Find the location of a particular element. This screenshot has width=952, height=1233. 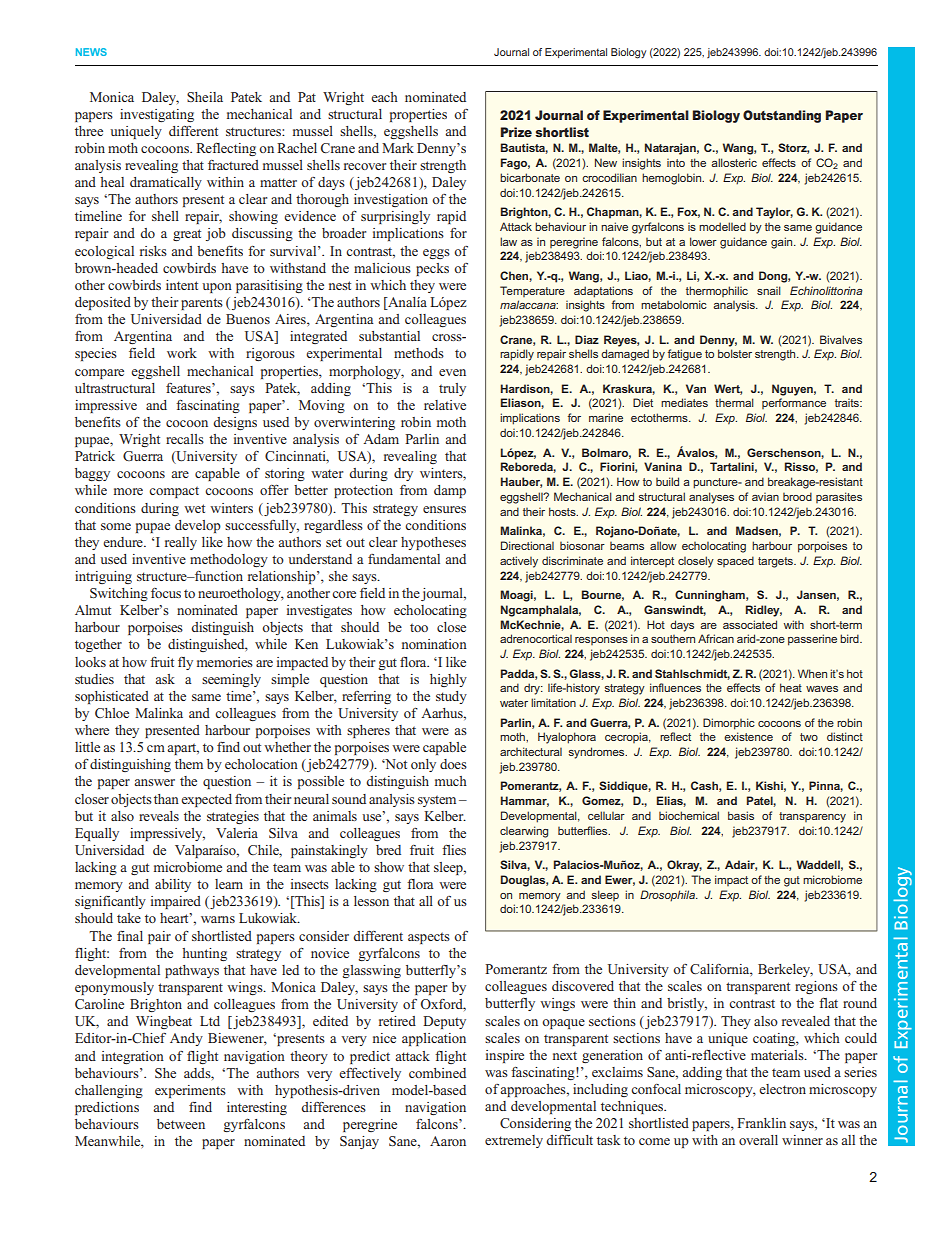

associated is located at coordinates (750, 624).
